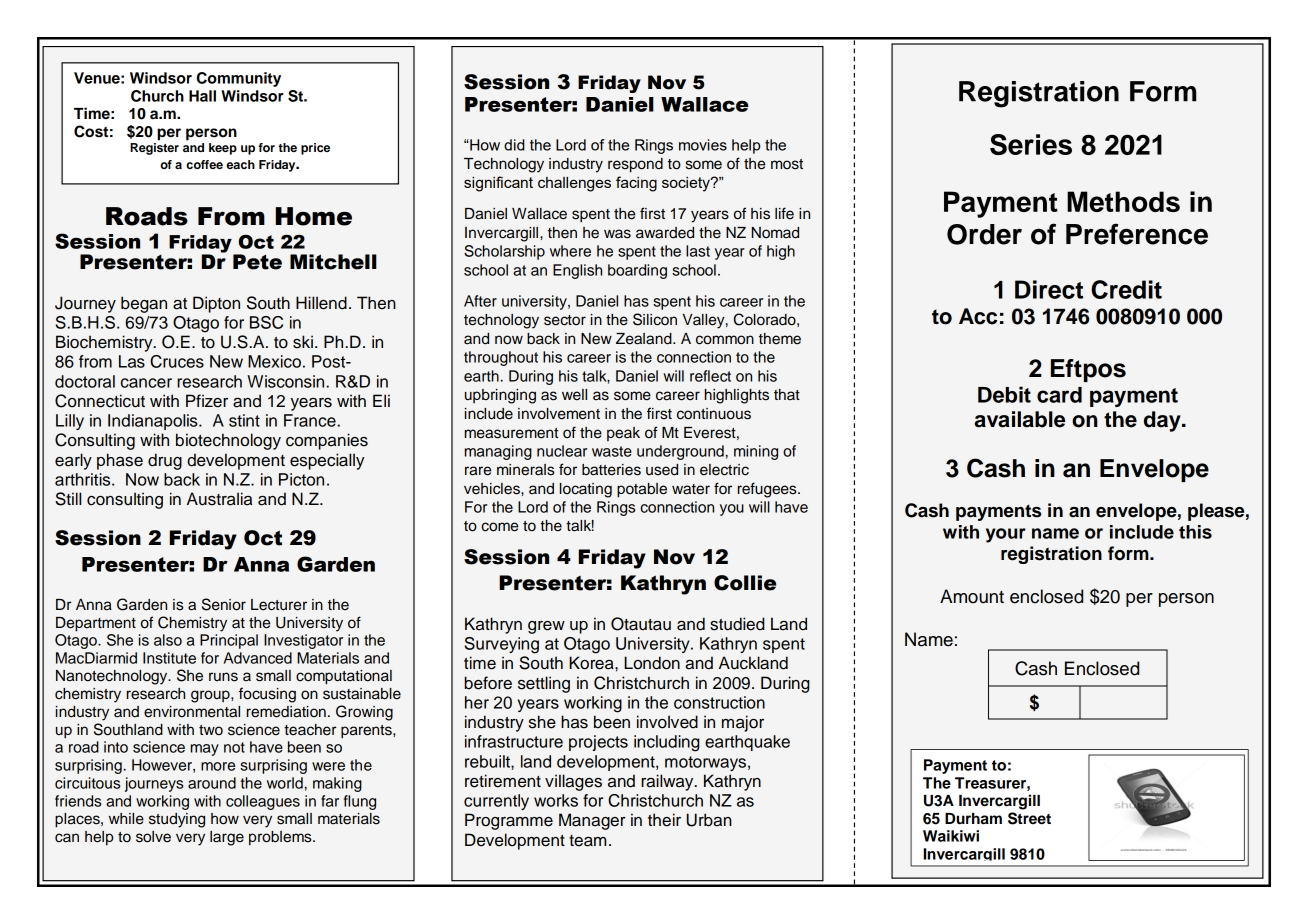 Image resolution: width=1308 pixels, height=924 pixels. I want to click on Senior, so click(224, 604).
